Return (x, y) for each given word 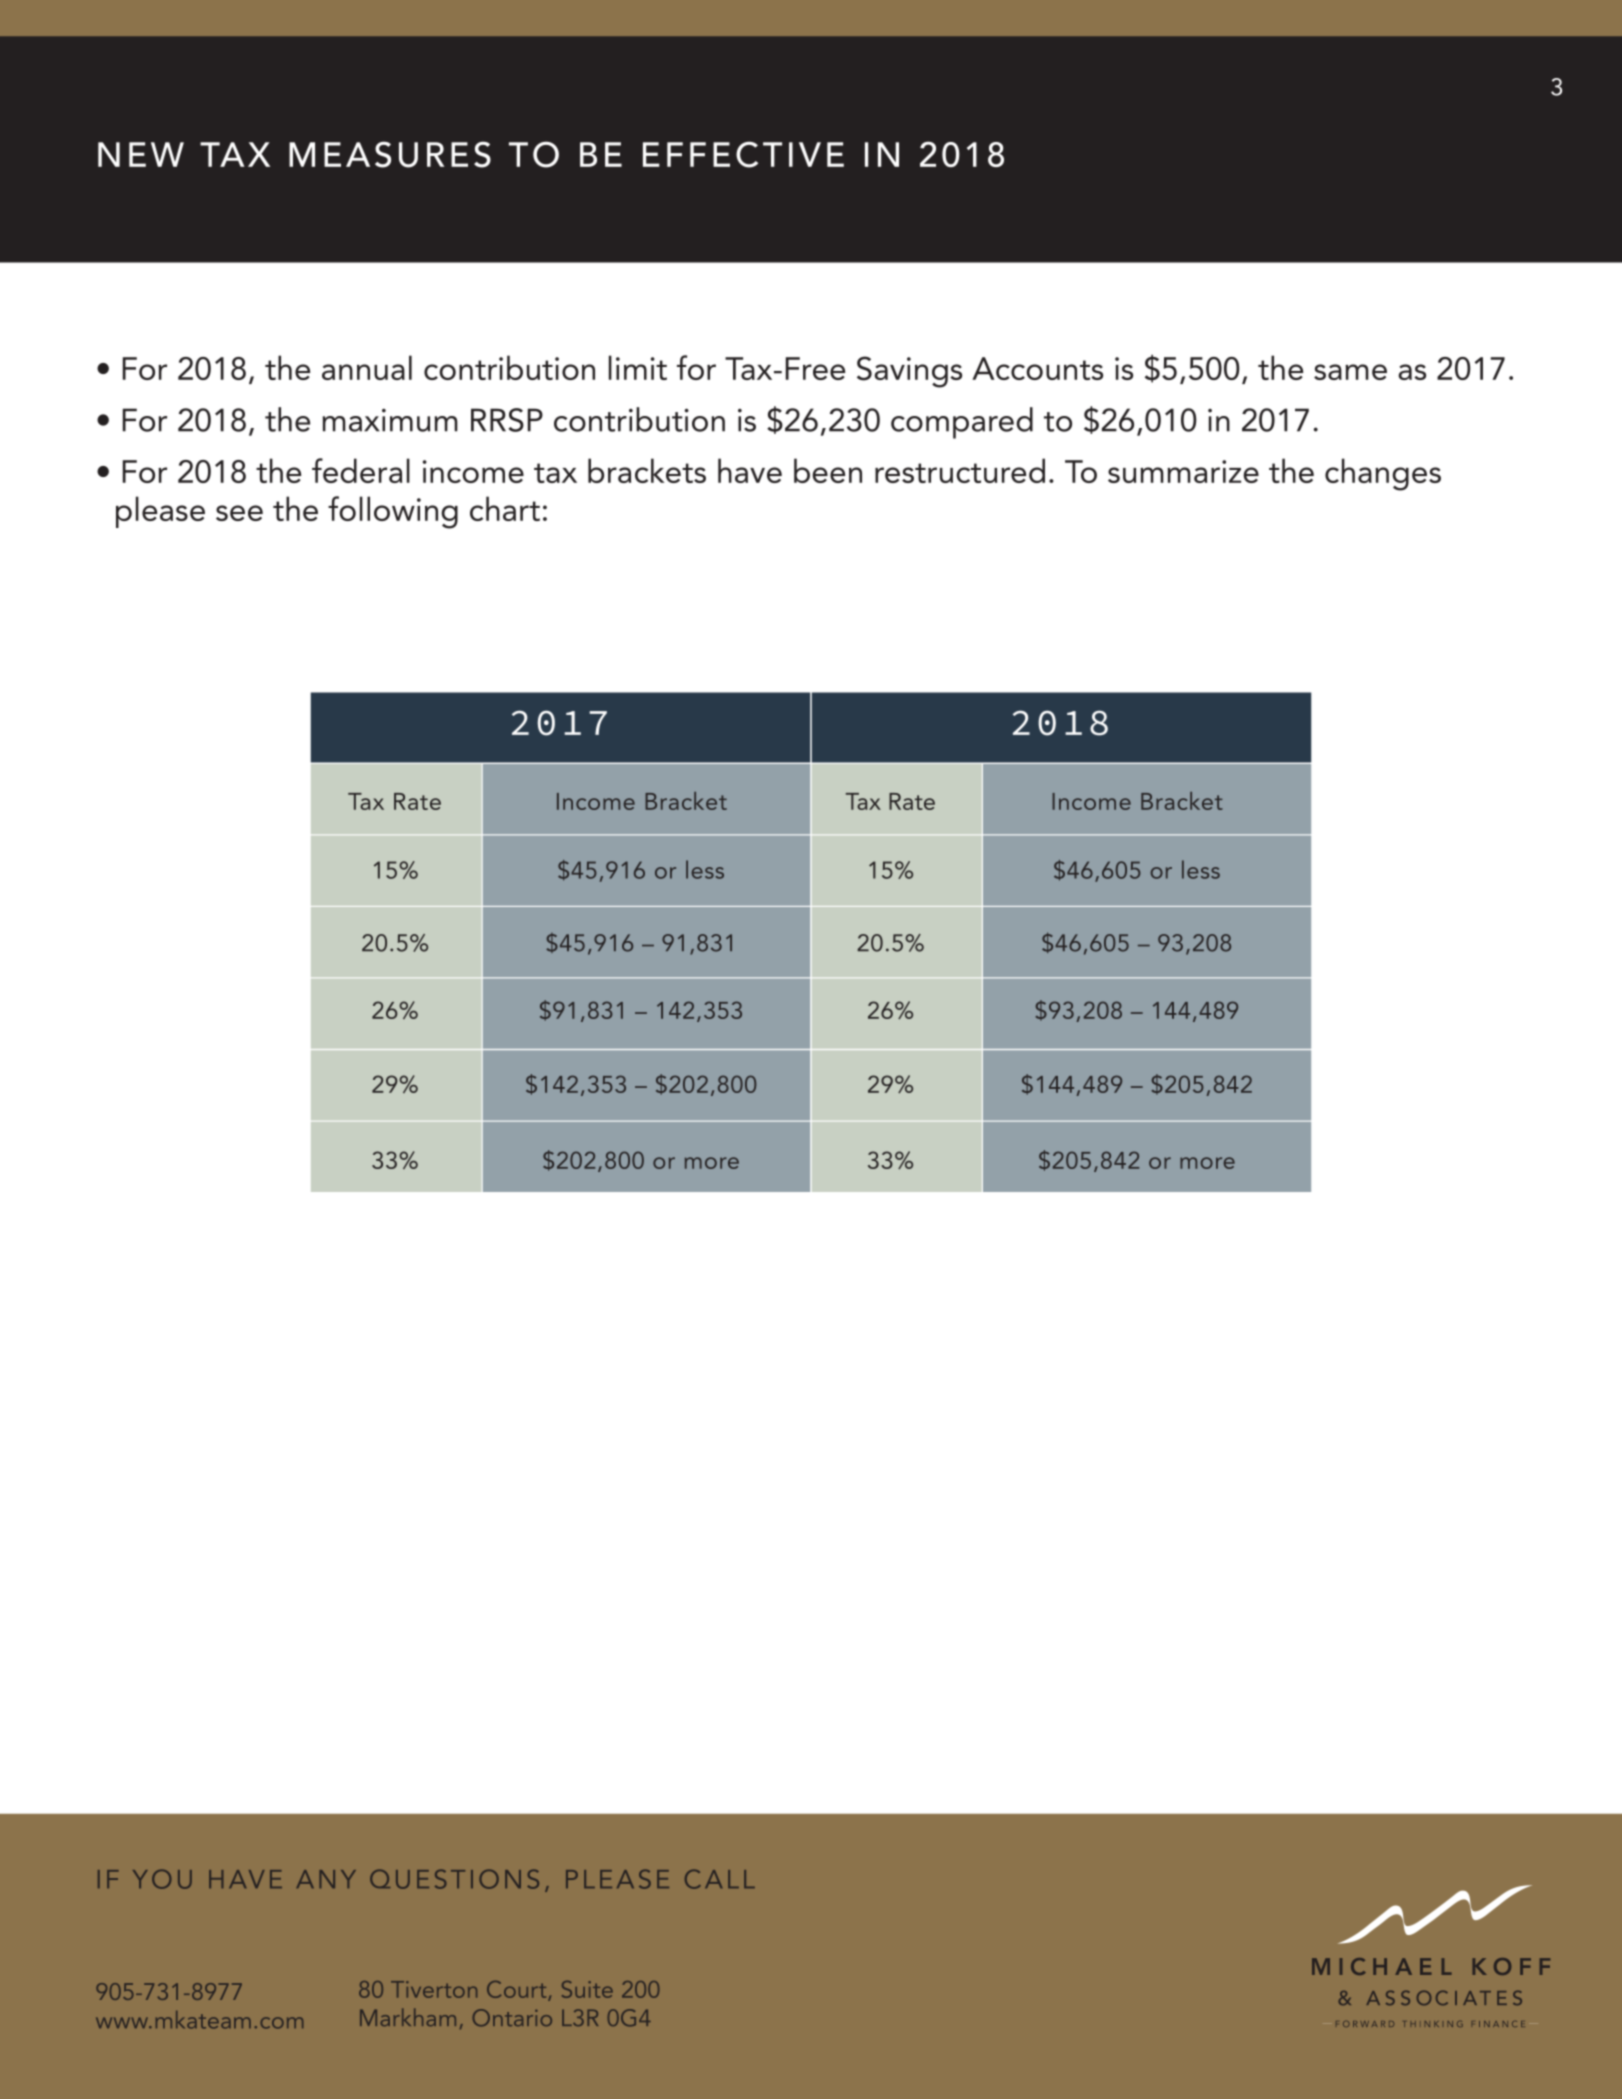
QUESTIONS (454, 1879)
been (828, 470)
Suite (587, 1989)
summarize (1183, 471)
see (239, 513)
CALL (720, 1879)
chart (505, 508)
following (393, 512)
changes (1383, 474)
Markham (408, 2017)
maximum (390, 420)
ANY (326, 1879)
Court (518, 1991)
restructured (960, 470)
